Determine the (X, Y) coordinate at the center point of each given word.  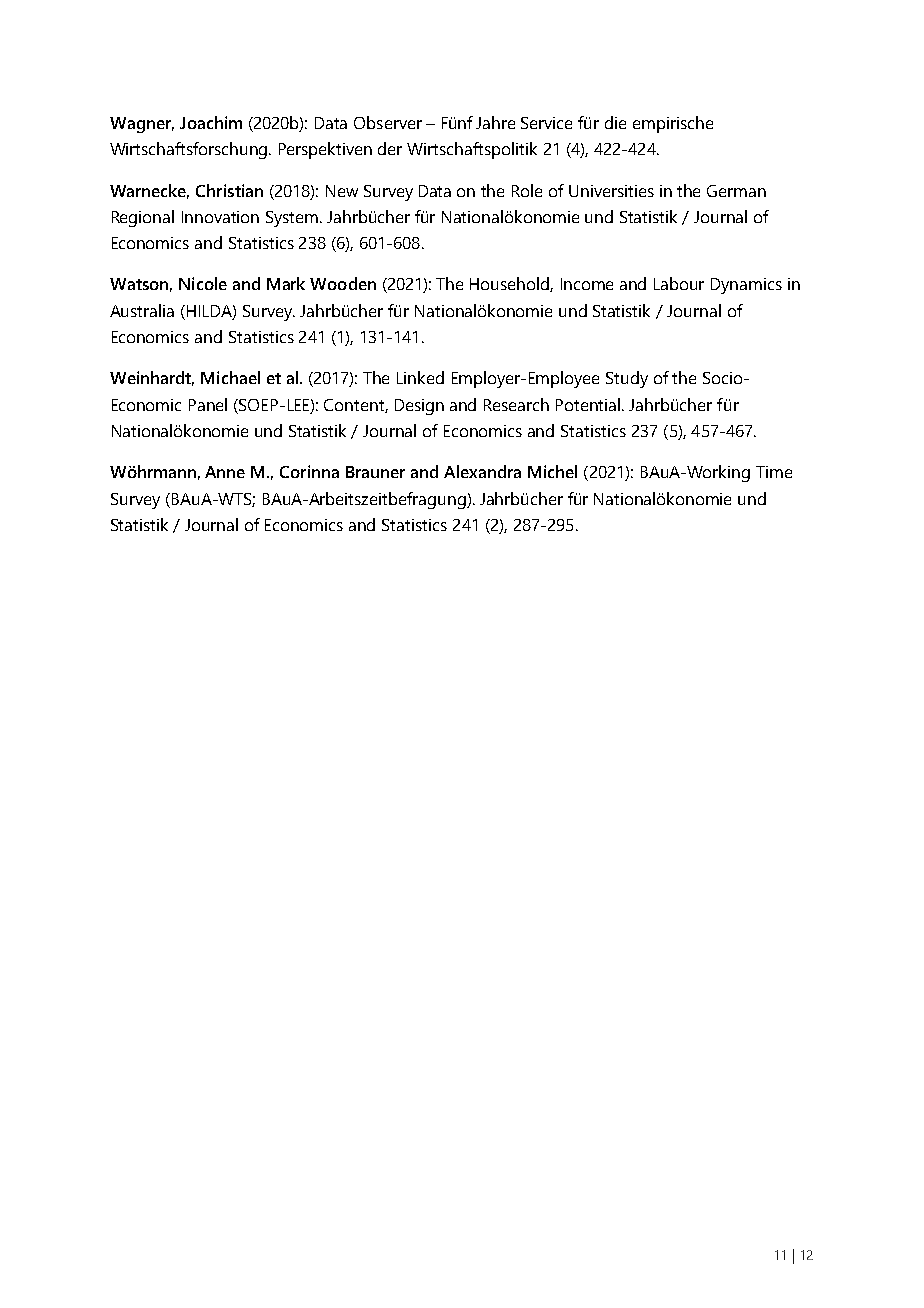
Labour (679, 283)
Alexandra (482, 471)
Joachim (211, 122)
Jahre (495, 122)
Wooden (343, 283)
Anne (225, 472)
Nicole (203, 283)
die (615, 122)
